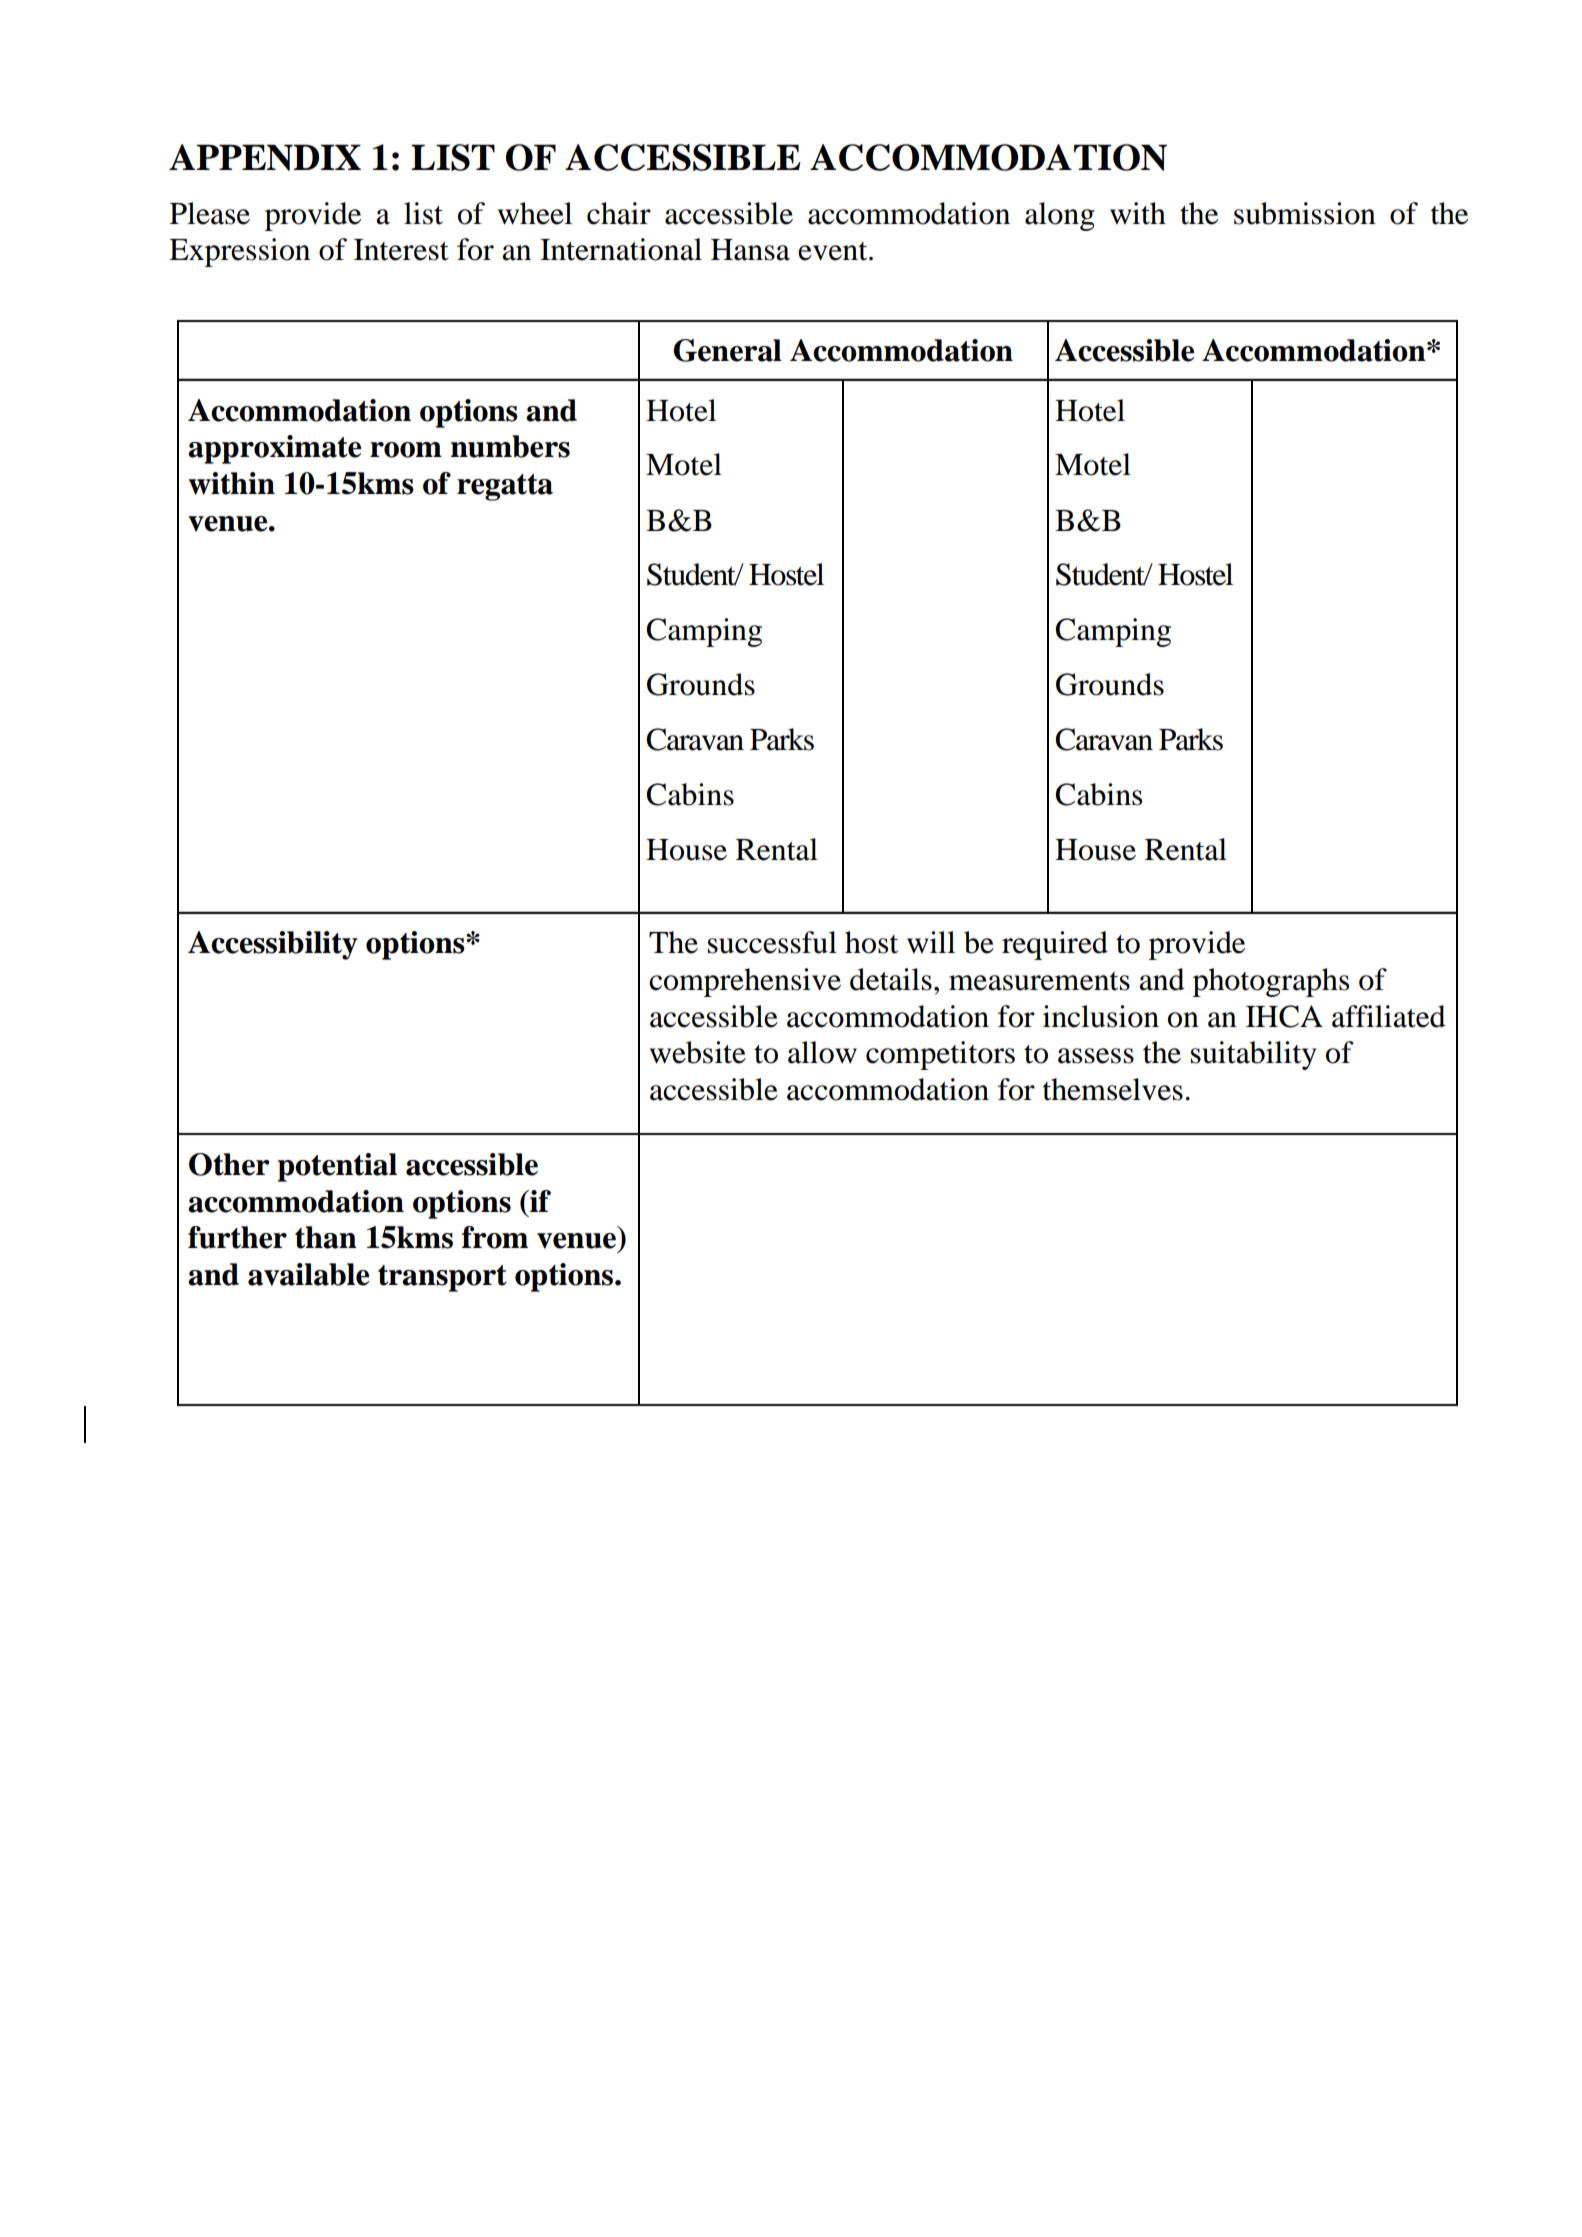  What do you see at coordinates (273, 945) in the screenshot?
I see `Accessibility` at bounding box center [273, 945].
